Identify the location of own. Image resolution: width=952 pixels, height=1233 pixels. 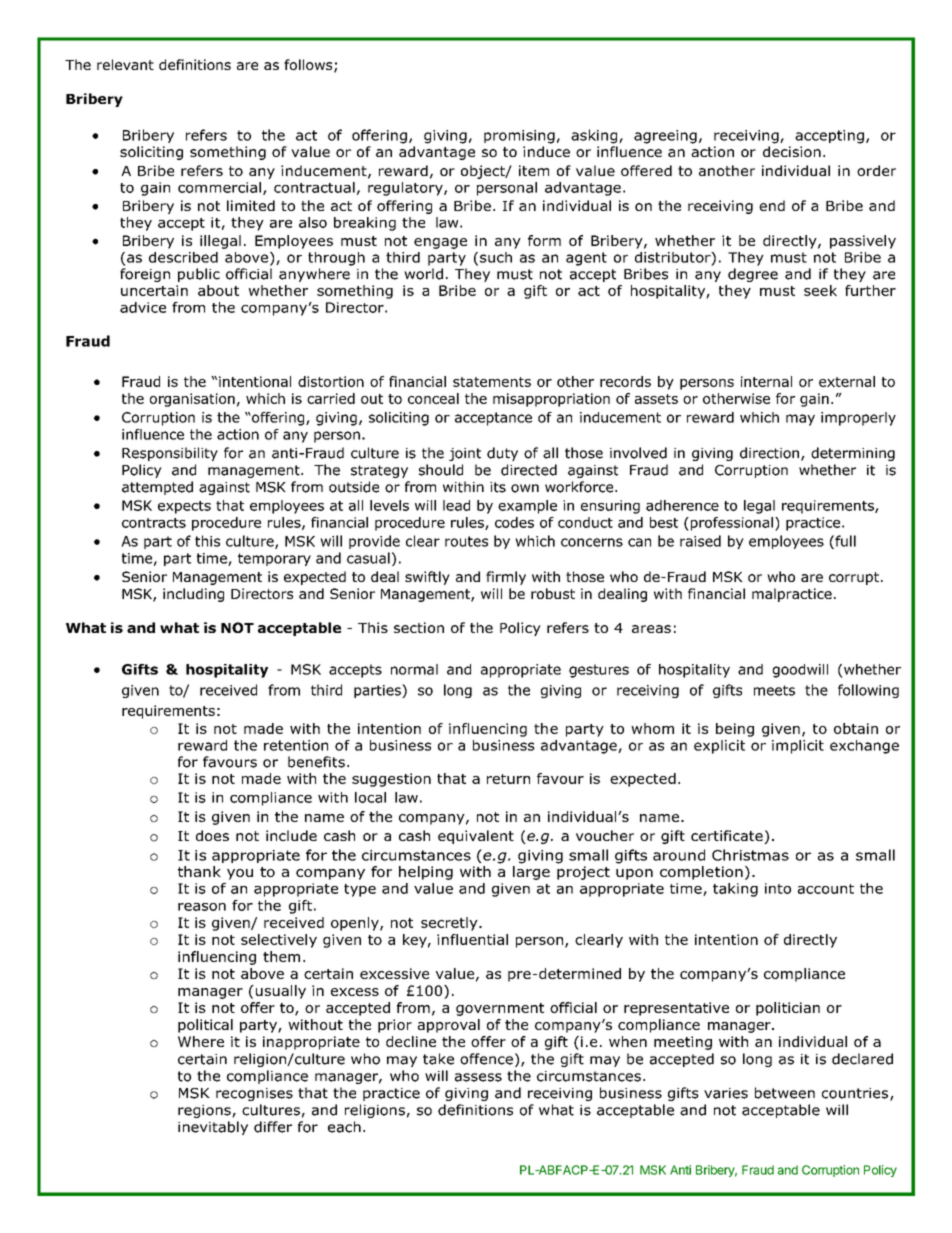
(525, 488).
